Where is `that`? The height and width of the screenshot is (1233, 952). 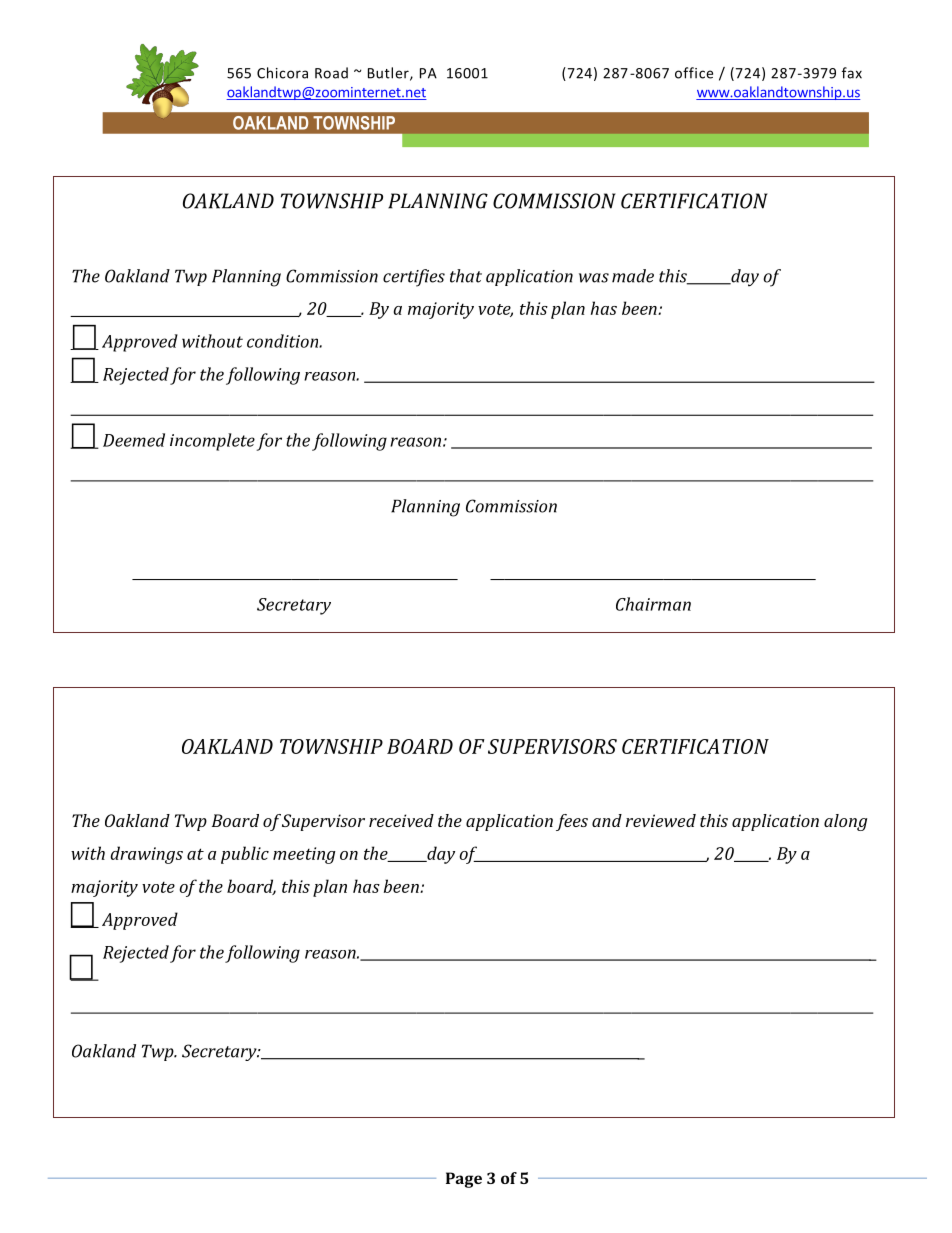
that is located at coordinates (466, 276).
